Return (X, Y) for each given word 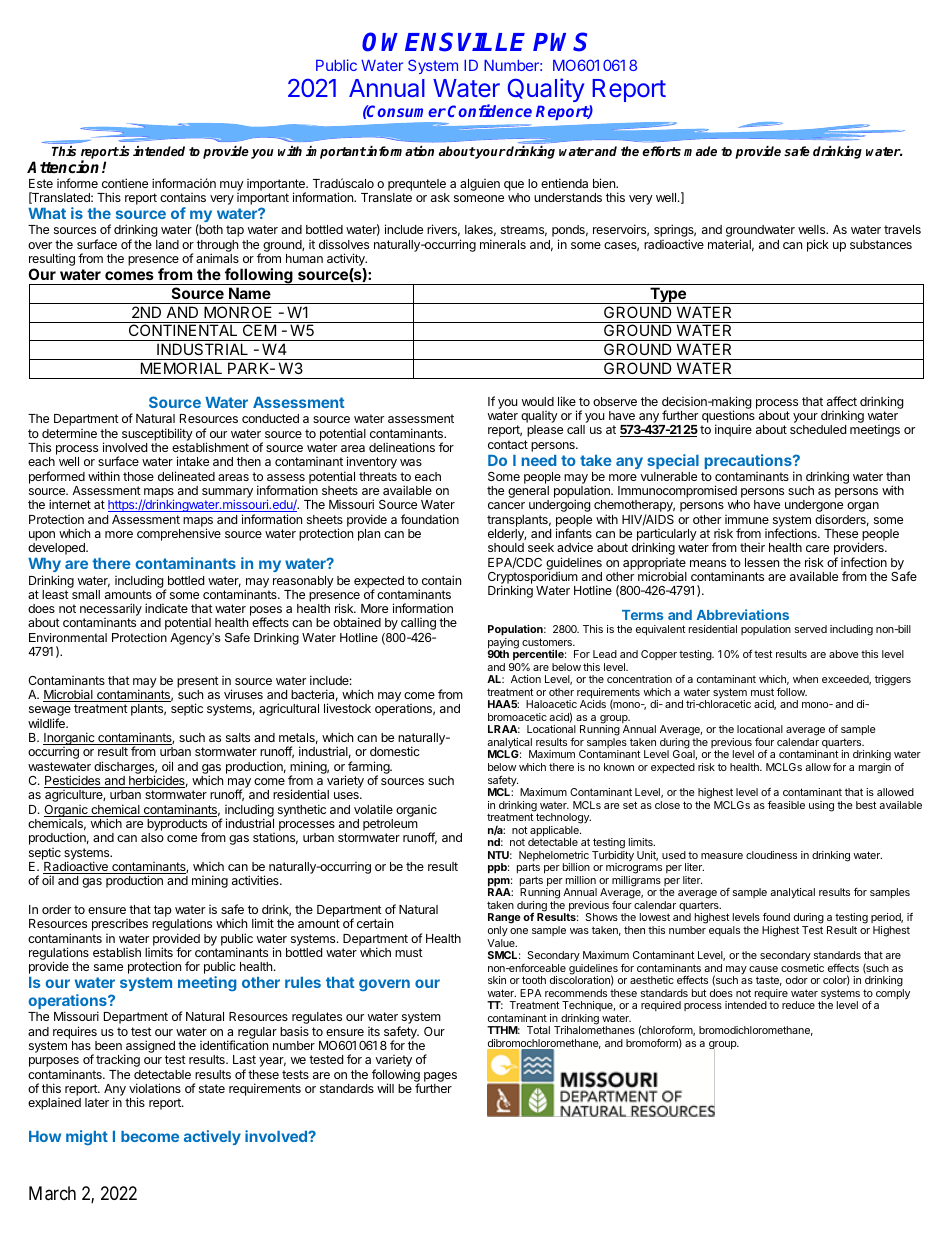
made (700, 151)
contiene (125, 183)
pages (440, 1077)
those (138, 476)
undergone (814, 507)
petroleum (390, 826)
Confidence (490, 110)
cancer (506, 505)
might (87, 1137)
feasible (786, 805)
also (152, 837)
